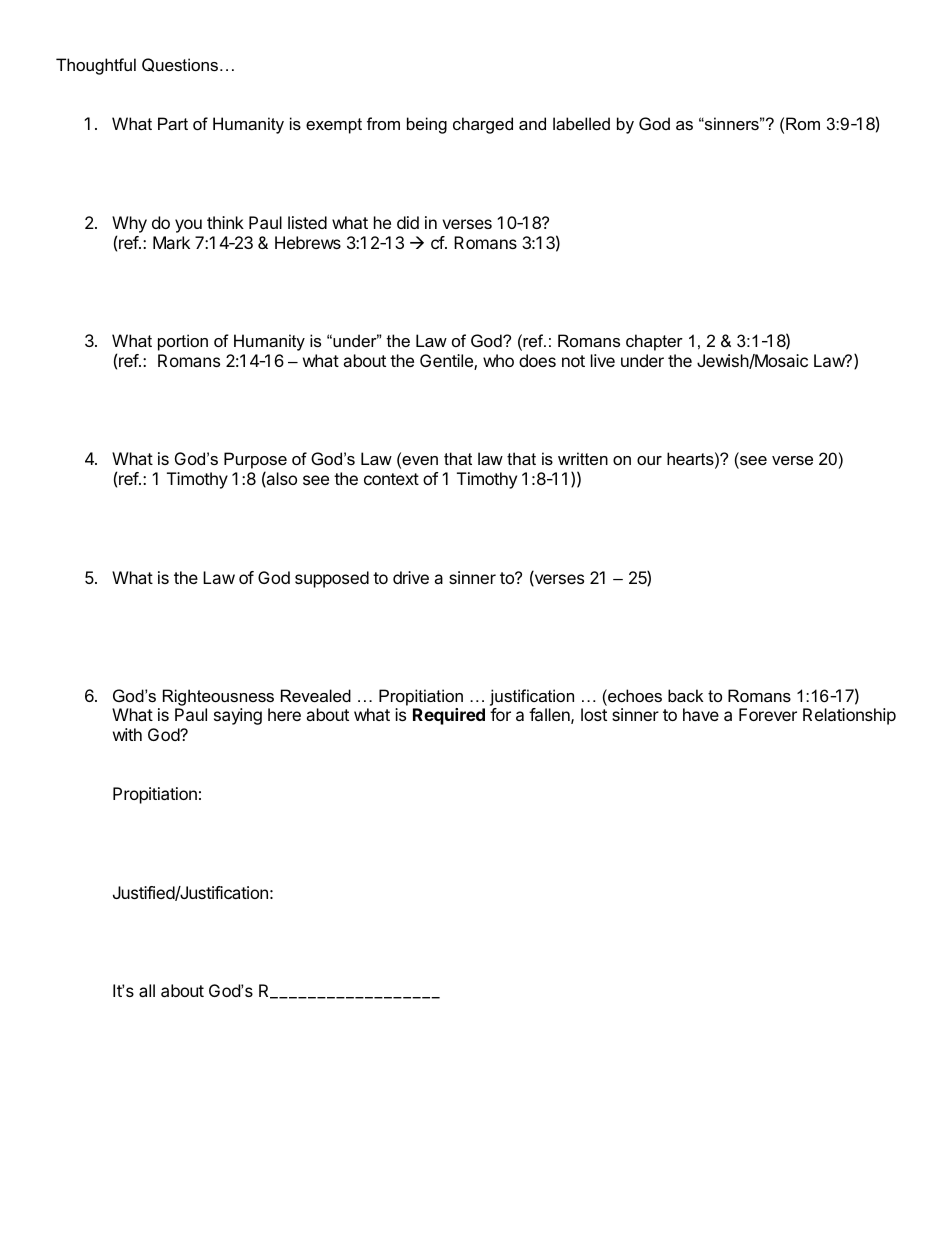  Describe the element at coordinates (583, 458) in the screenshot. I see `written` at that location.
